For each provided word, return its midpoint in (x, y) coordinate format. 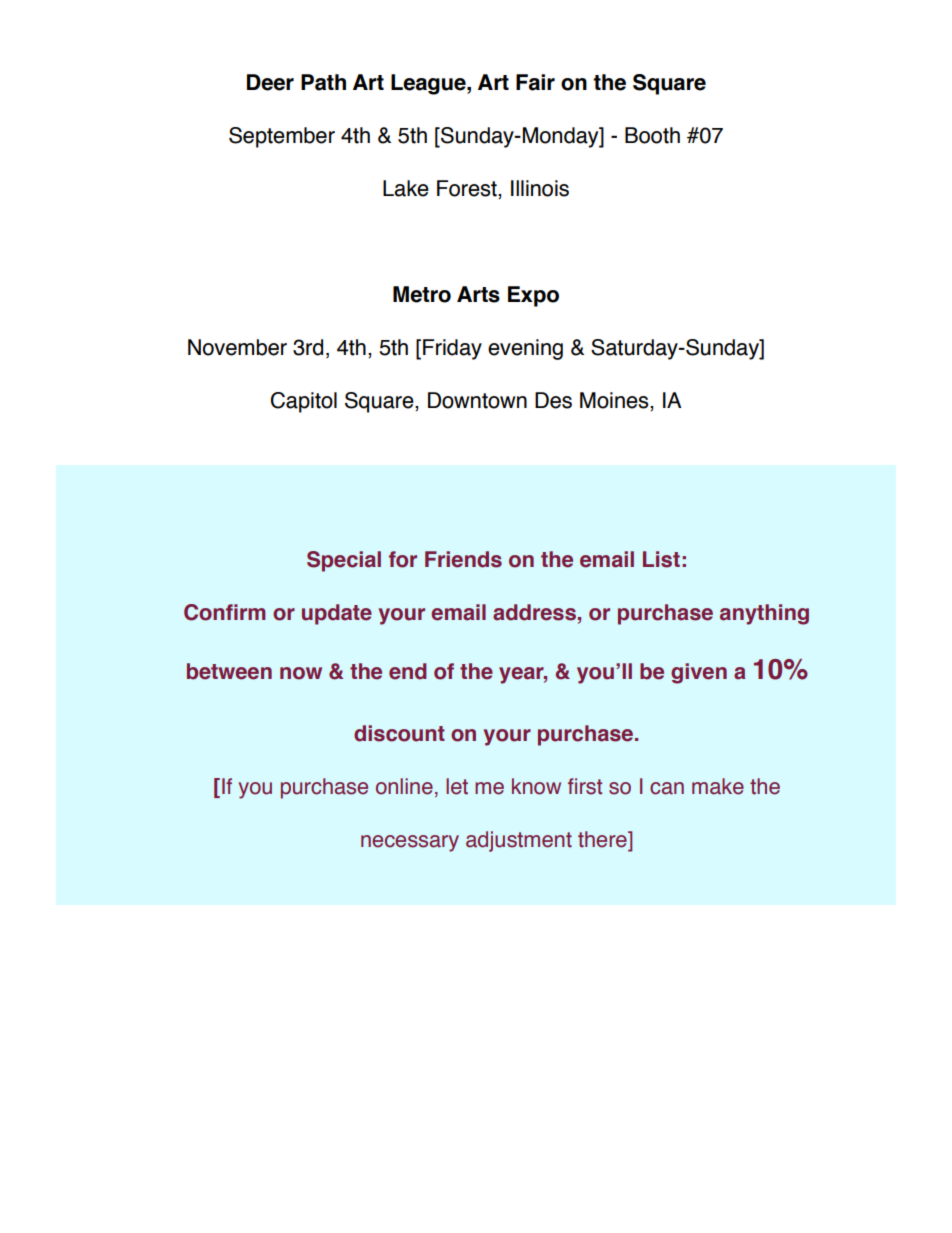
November (237, 347)
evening (525, 349)
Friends (463, 559)
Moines (615, 401)
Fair (535, 82)
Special (344, 561)
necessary (410, 843)
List (661, 559)
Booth (652, 135)
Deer (270, 82)
